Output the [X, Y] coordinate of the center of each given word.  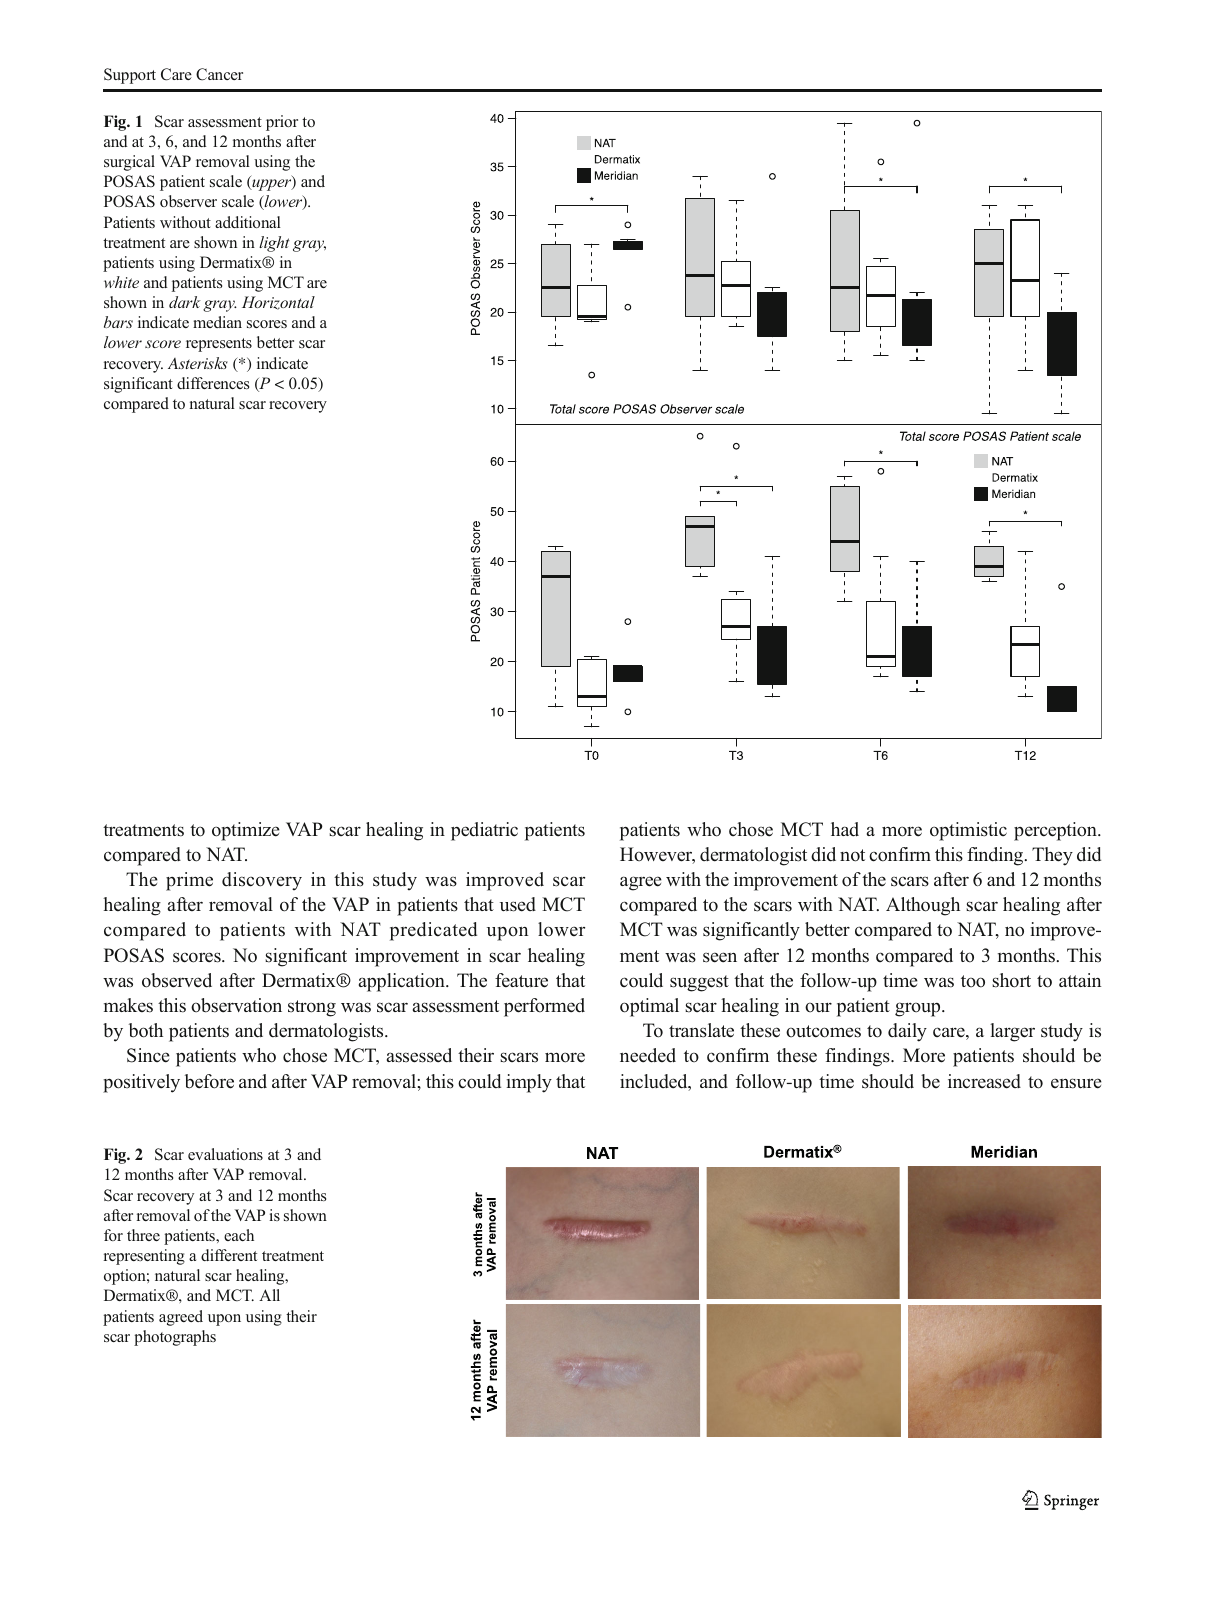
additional [248, 222]
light [274, 244]
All [269, 1295]
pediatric [484, 831]
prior [282, 123]
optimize [246, 831]
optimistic [968, 831]
